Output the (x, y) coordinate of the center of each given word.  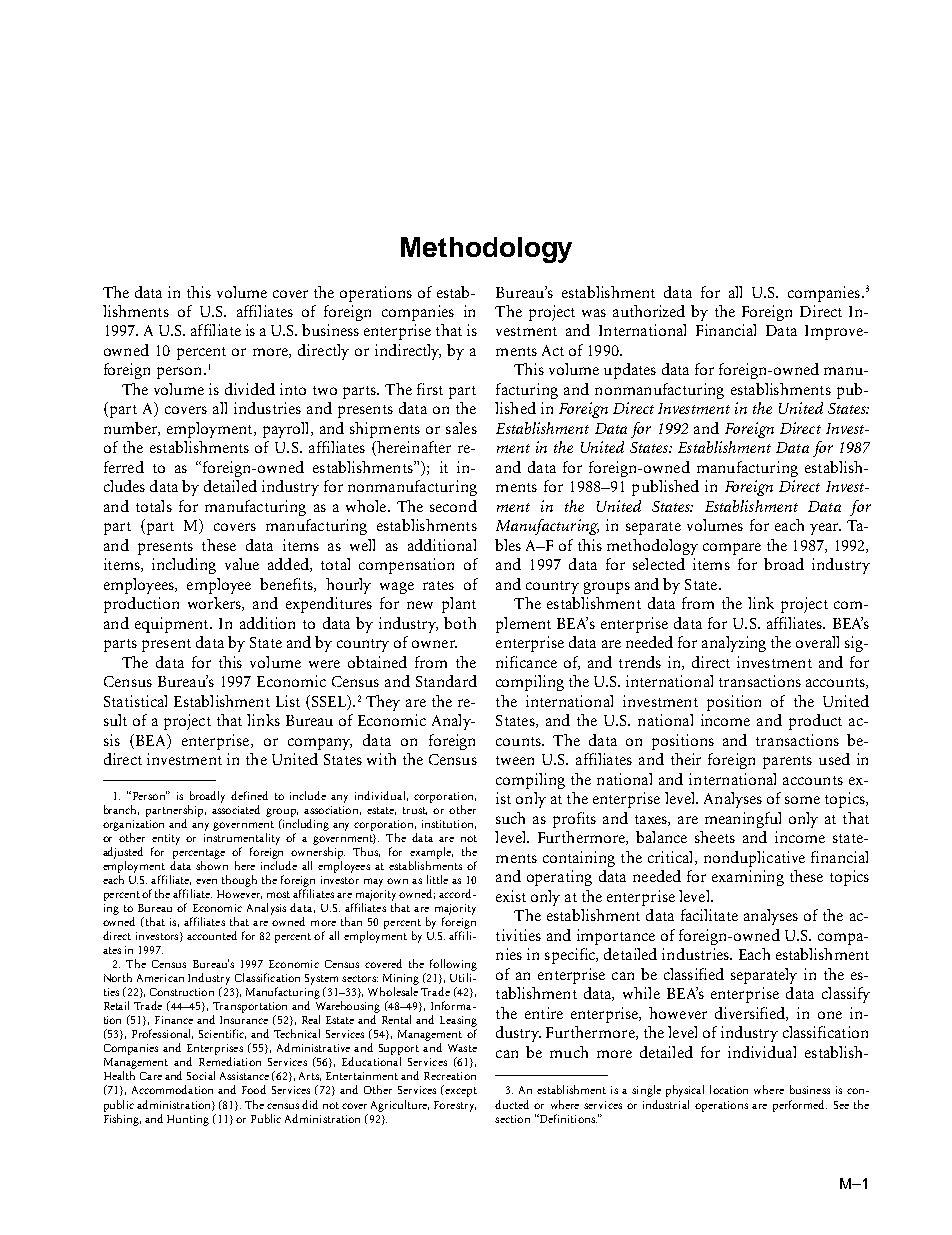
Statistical (135, 701)
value (242, 564)
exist (511, 896)
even (206, 881)
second (453, 506)
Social (201, 1075)
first (430, 389)
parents (787, 762)
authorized (649, 311)
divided (250, 389)
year (825, 529)
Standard (446, 681)
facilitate (709, 915)
